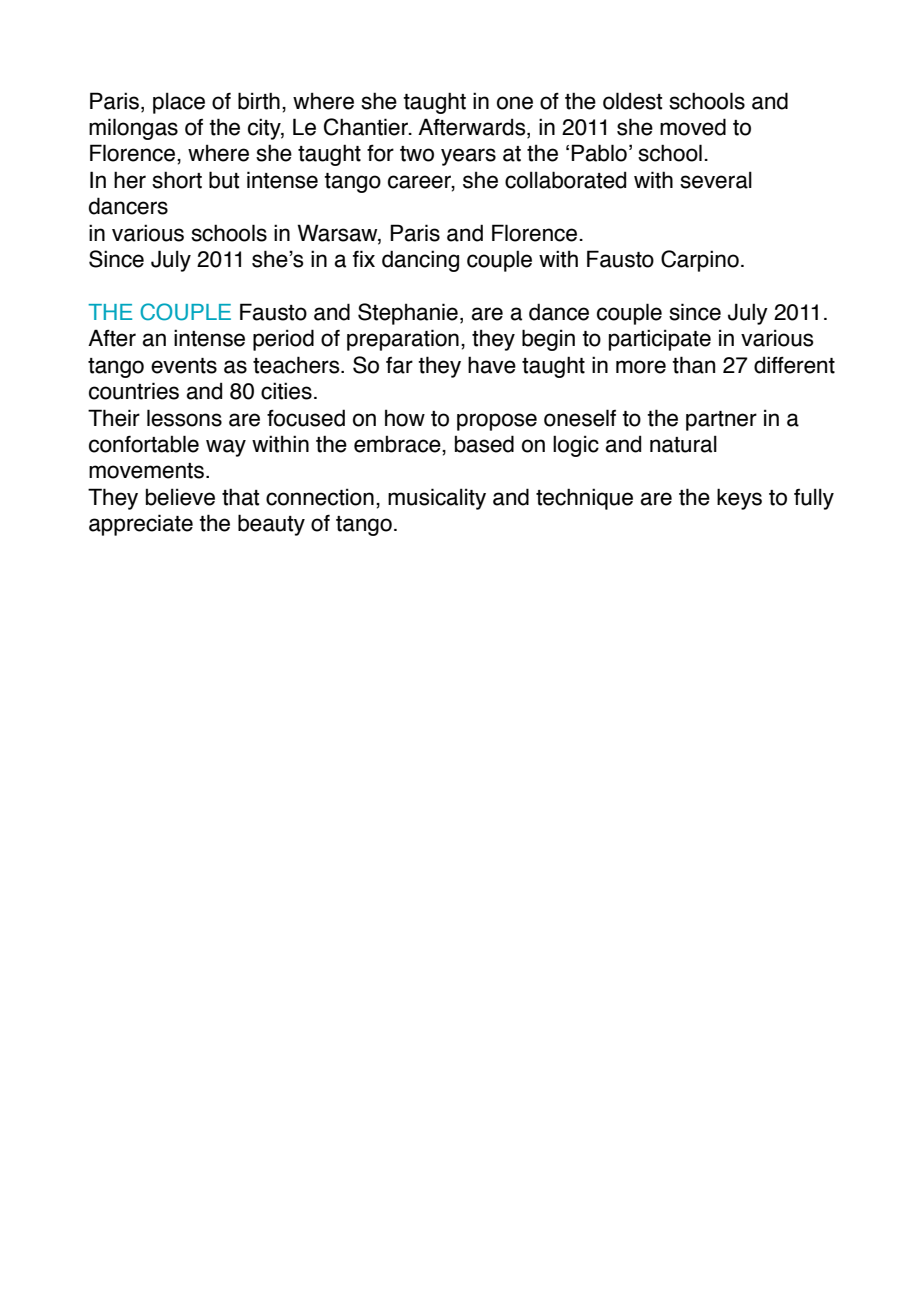  Describe the element at coordinates (565, 180) in the screenshot. I see `collaborated` at that location.
